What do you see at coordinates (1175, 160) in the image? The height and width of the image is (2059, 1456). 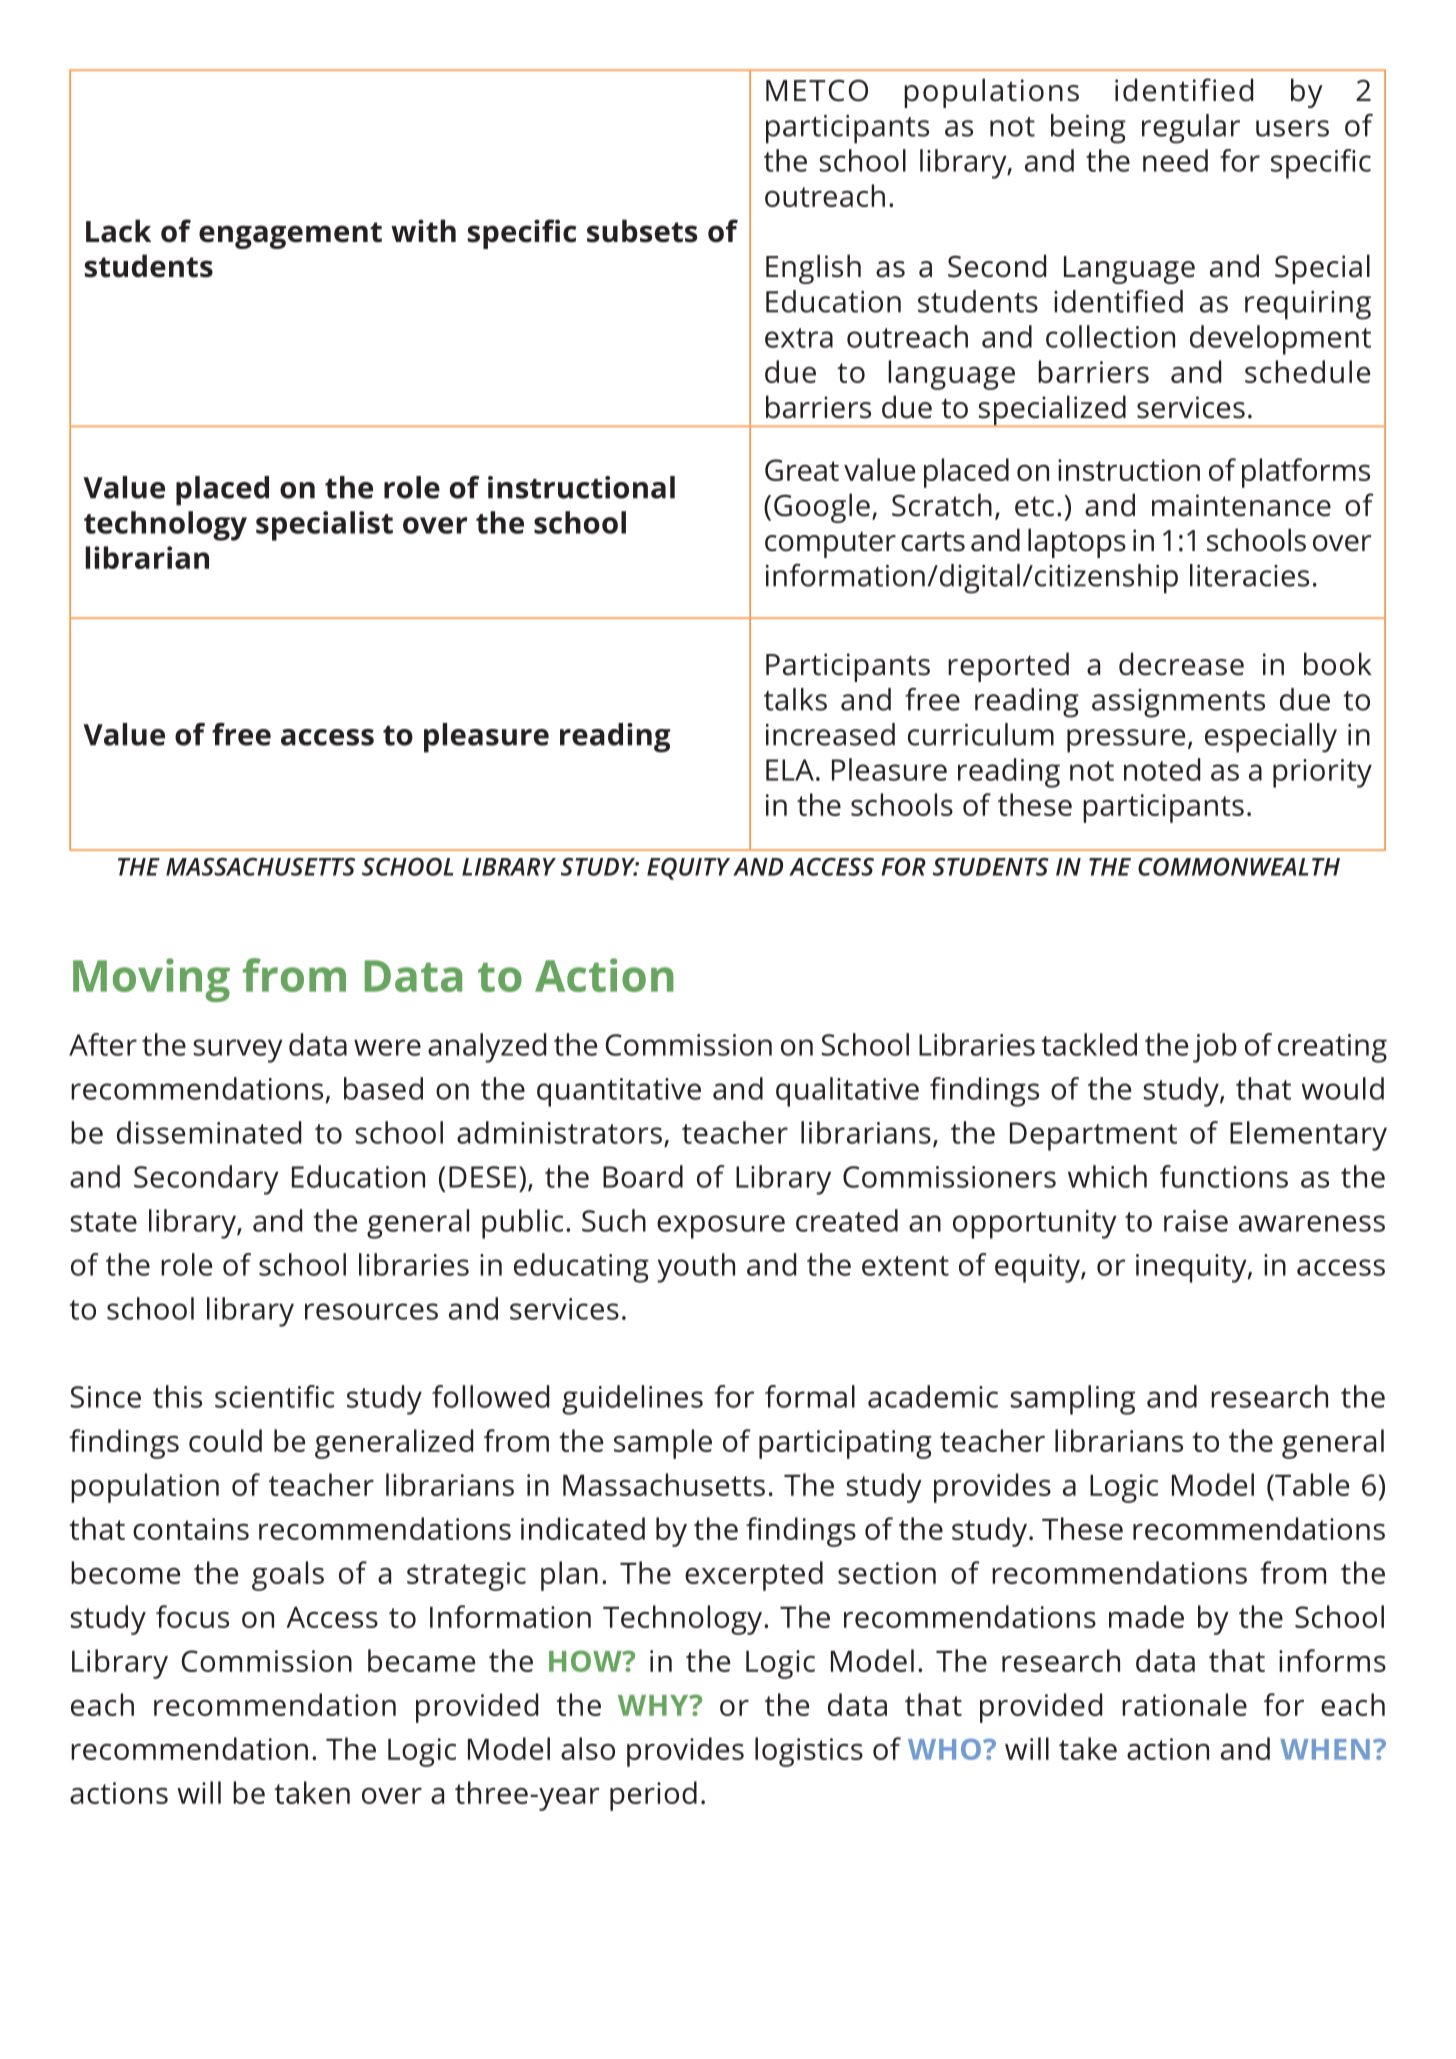 I see `need` at bounding box center [1175, 160].
